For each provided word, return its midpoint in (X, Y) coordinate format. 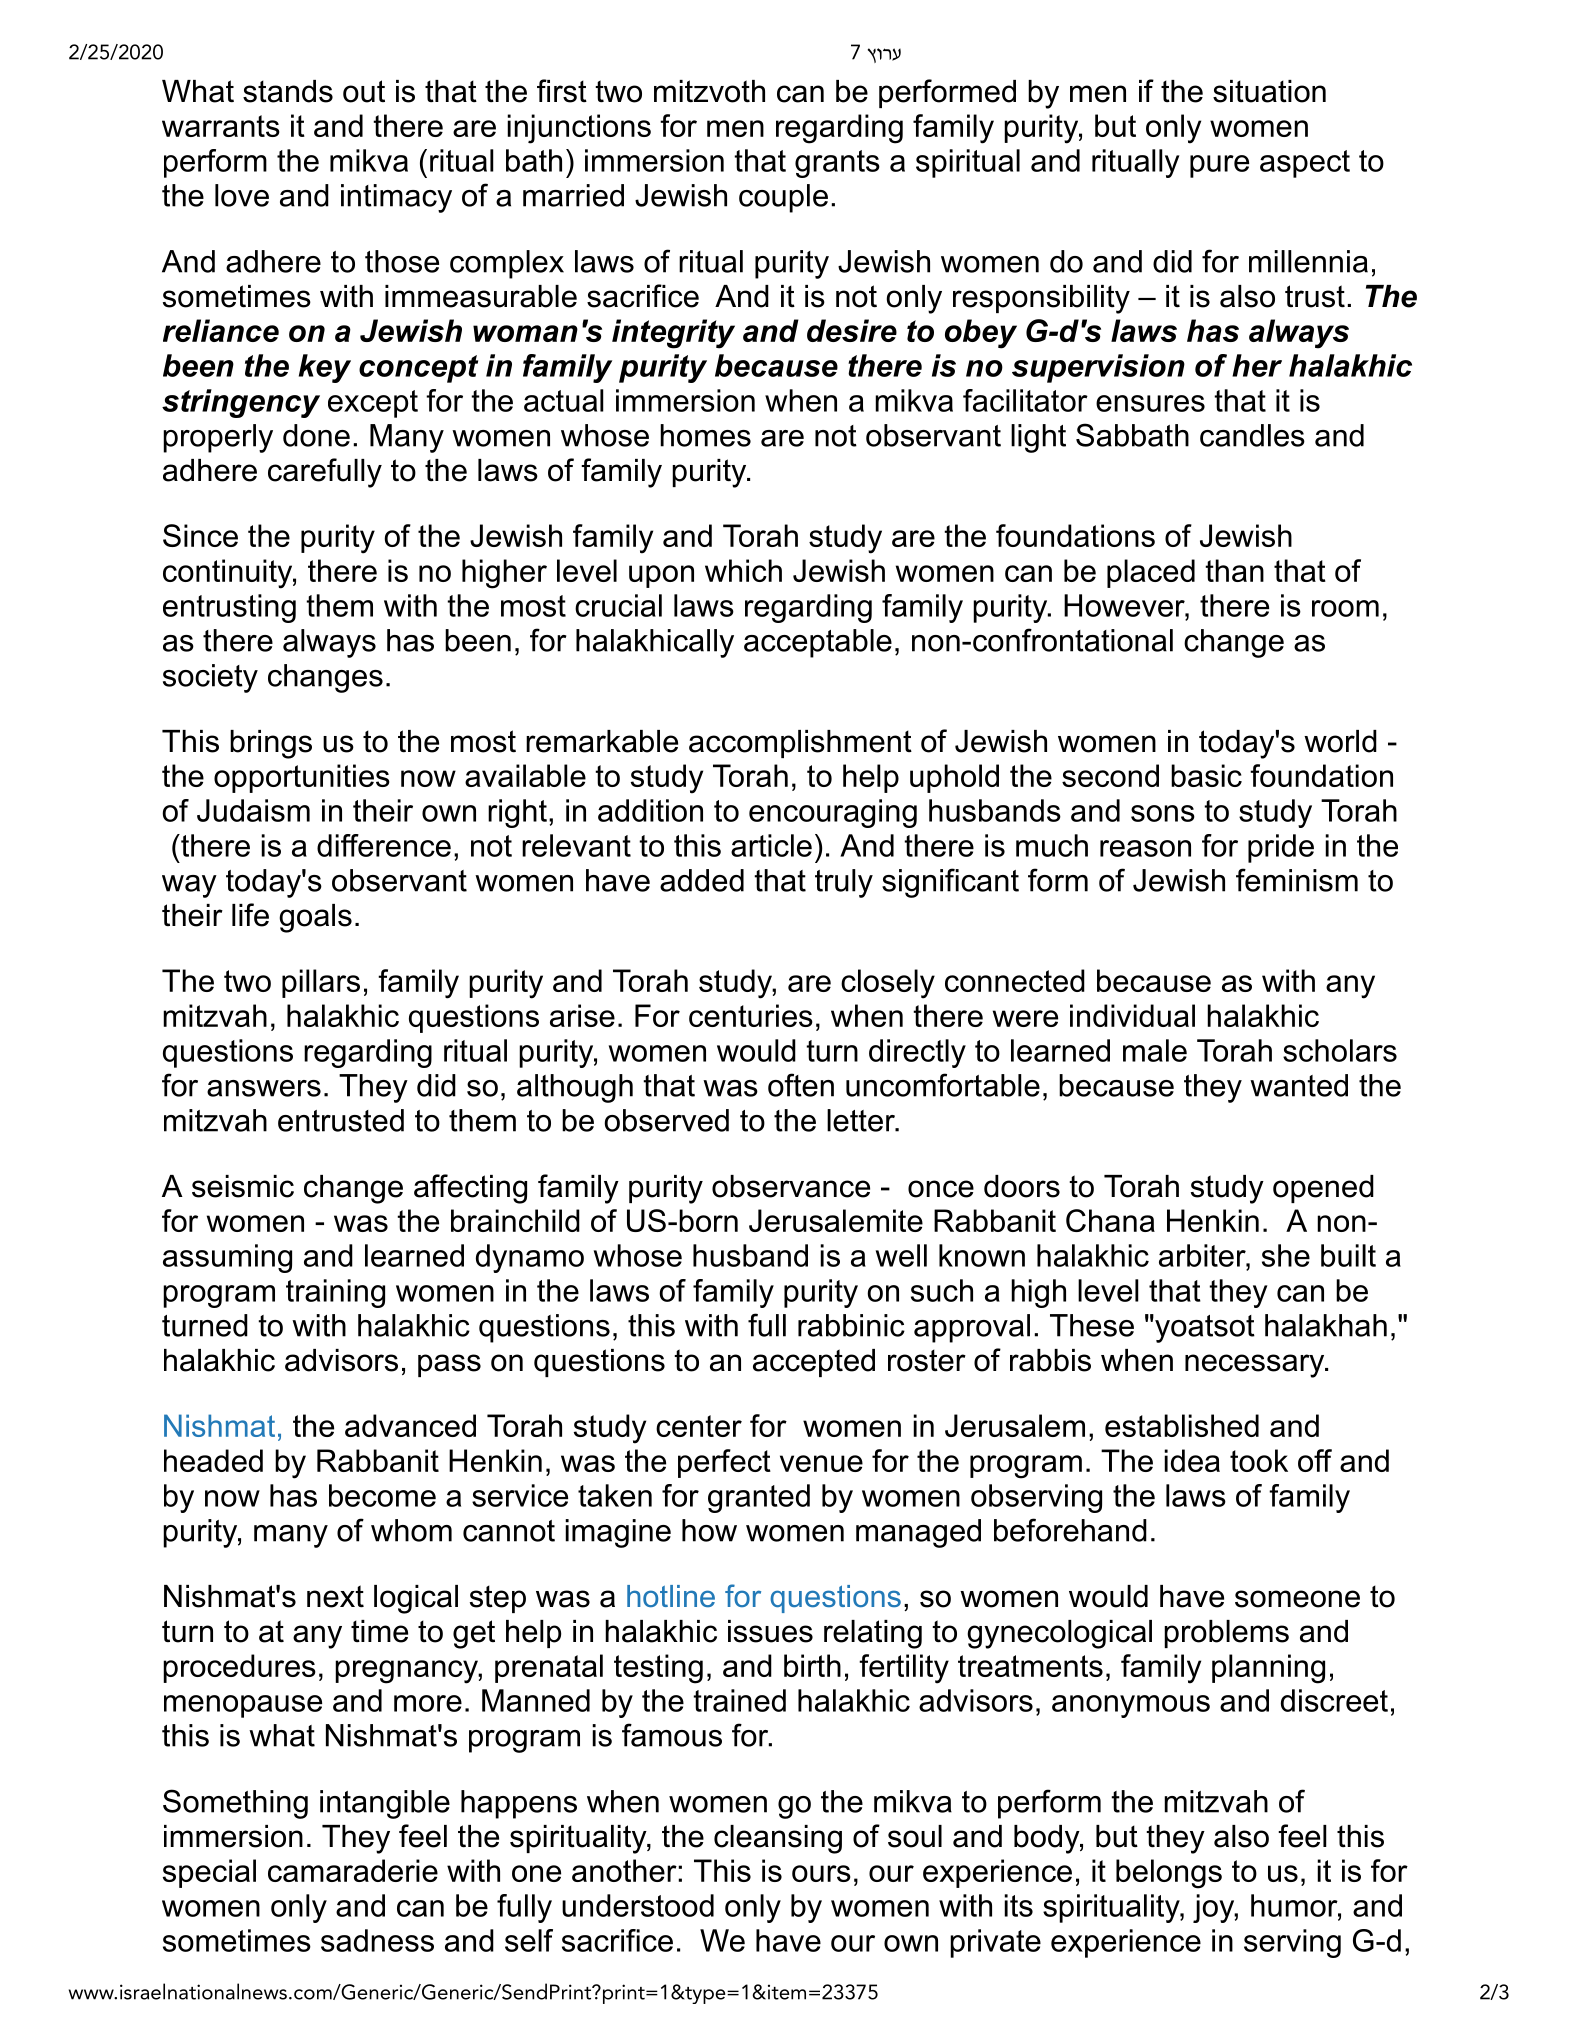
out (364, 91)
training (335, 1293)
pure (1219, 166)
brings (271, 744)
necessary (1255, 1366)
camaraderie (353, 1870)
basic (1206, 775)
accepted (814, 1363)
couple (783, 198)
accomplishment (800, 744)
